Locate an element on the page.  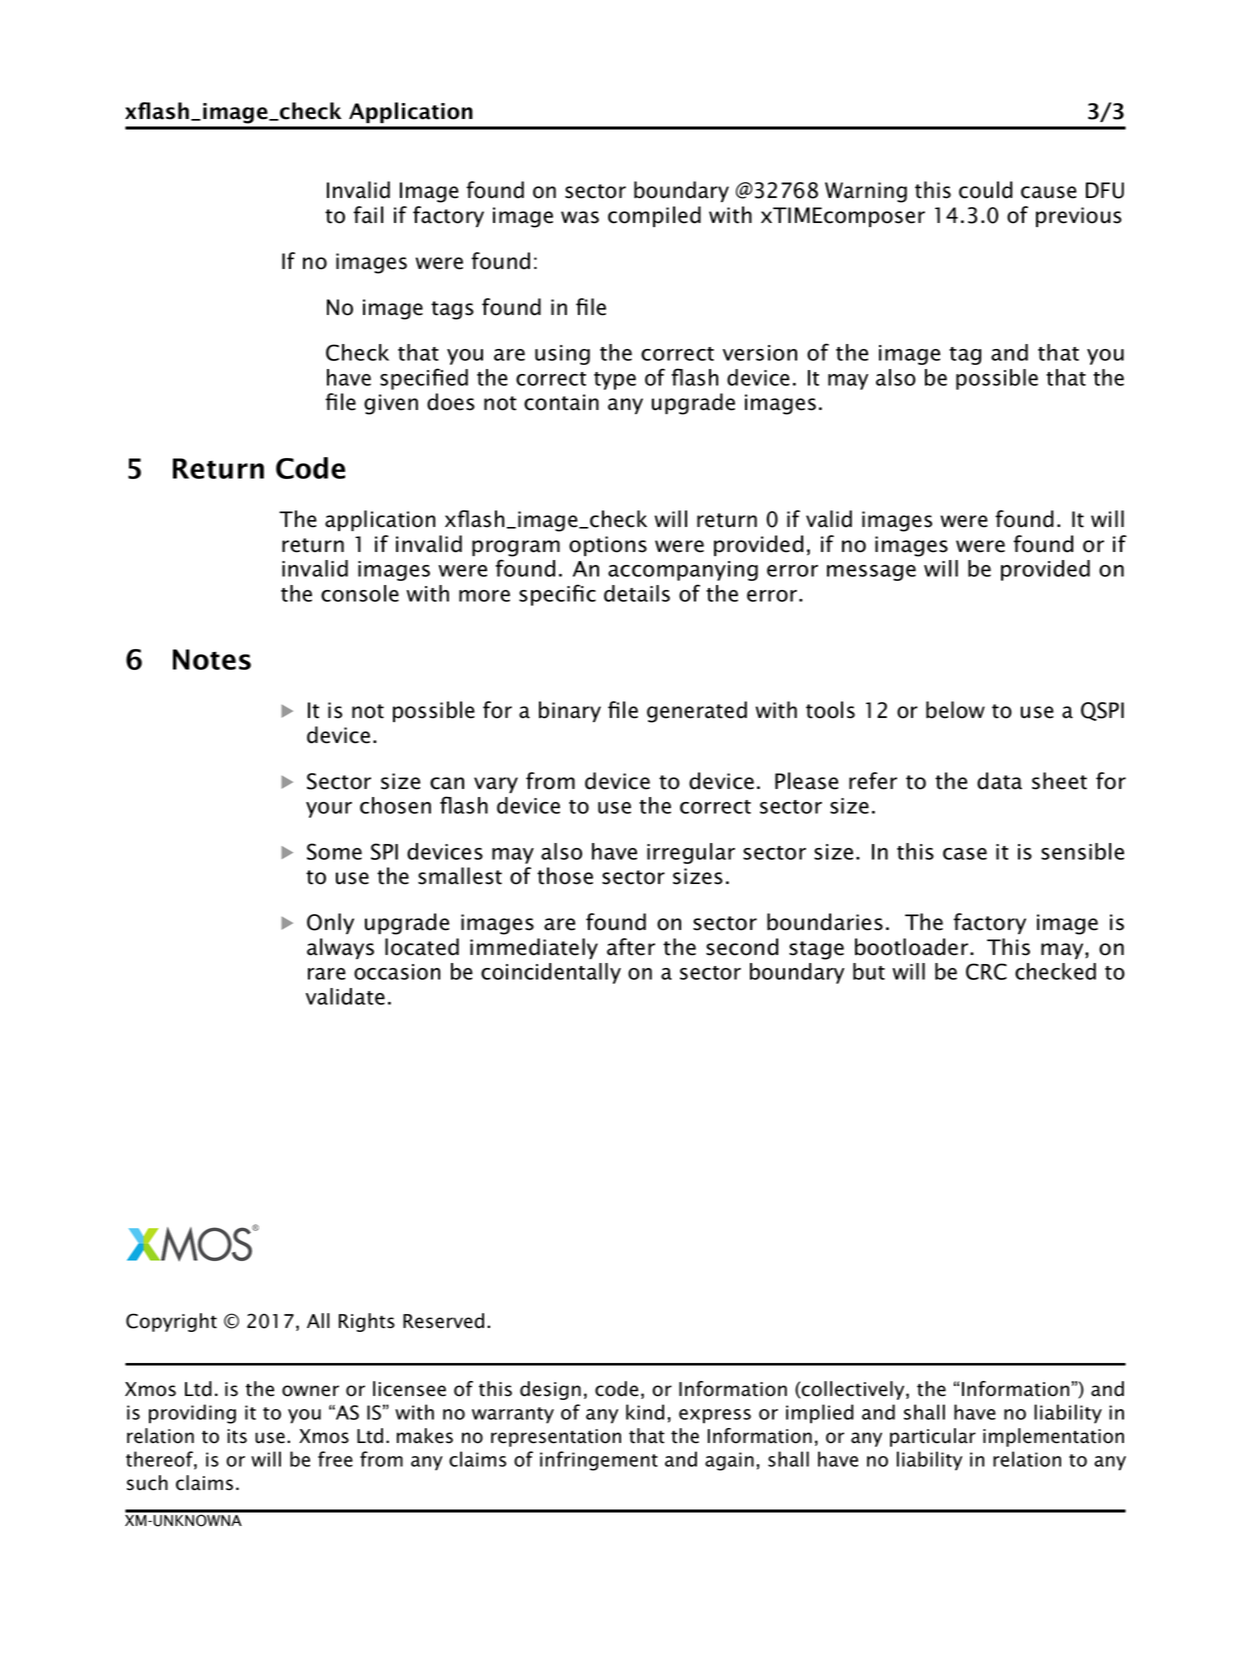
irregular is located at coordinates (691, 853).
